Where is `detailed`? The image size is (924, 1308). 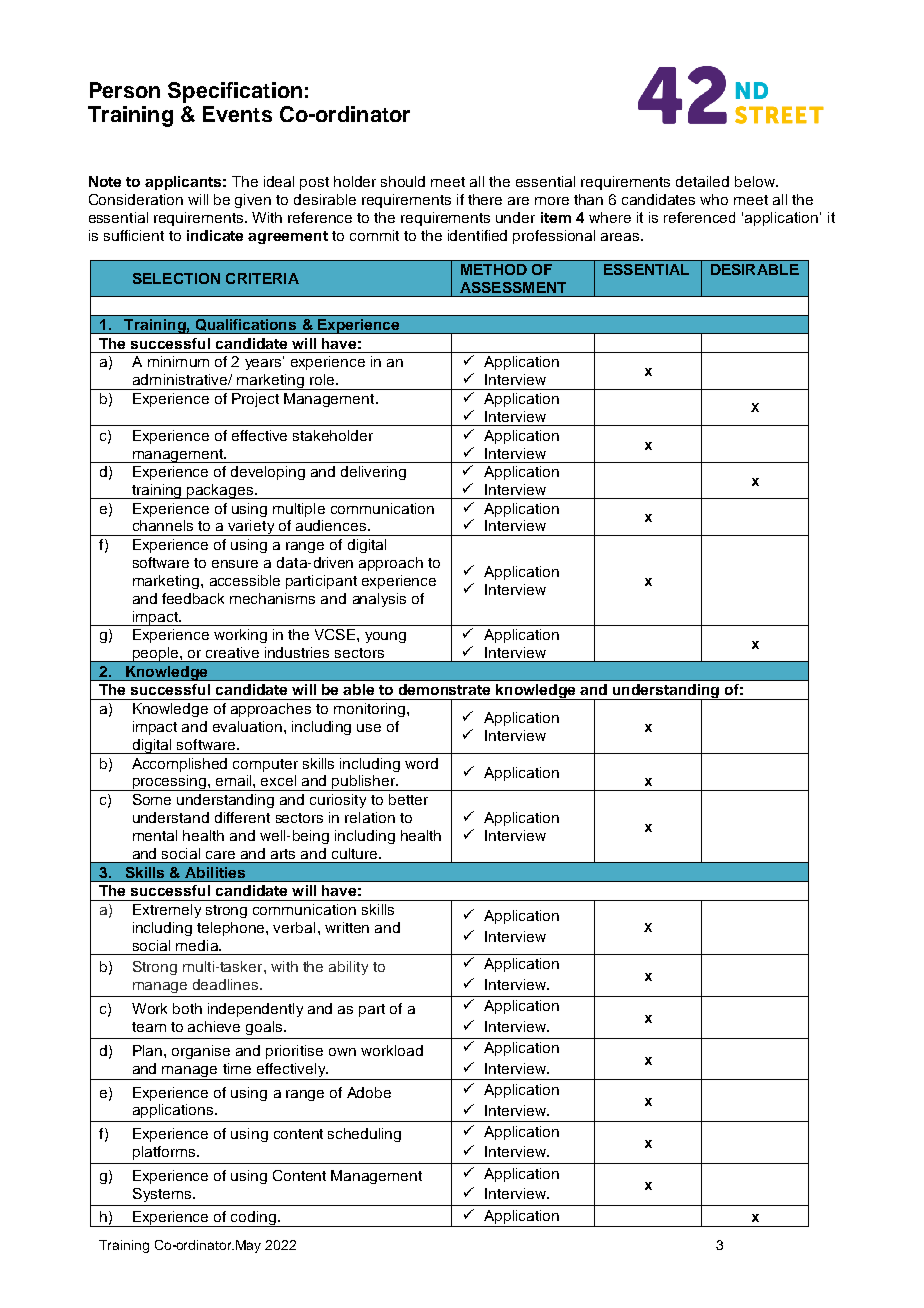
detailed is located at coordinates (702, 181).
